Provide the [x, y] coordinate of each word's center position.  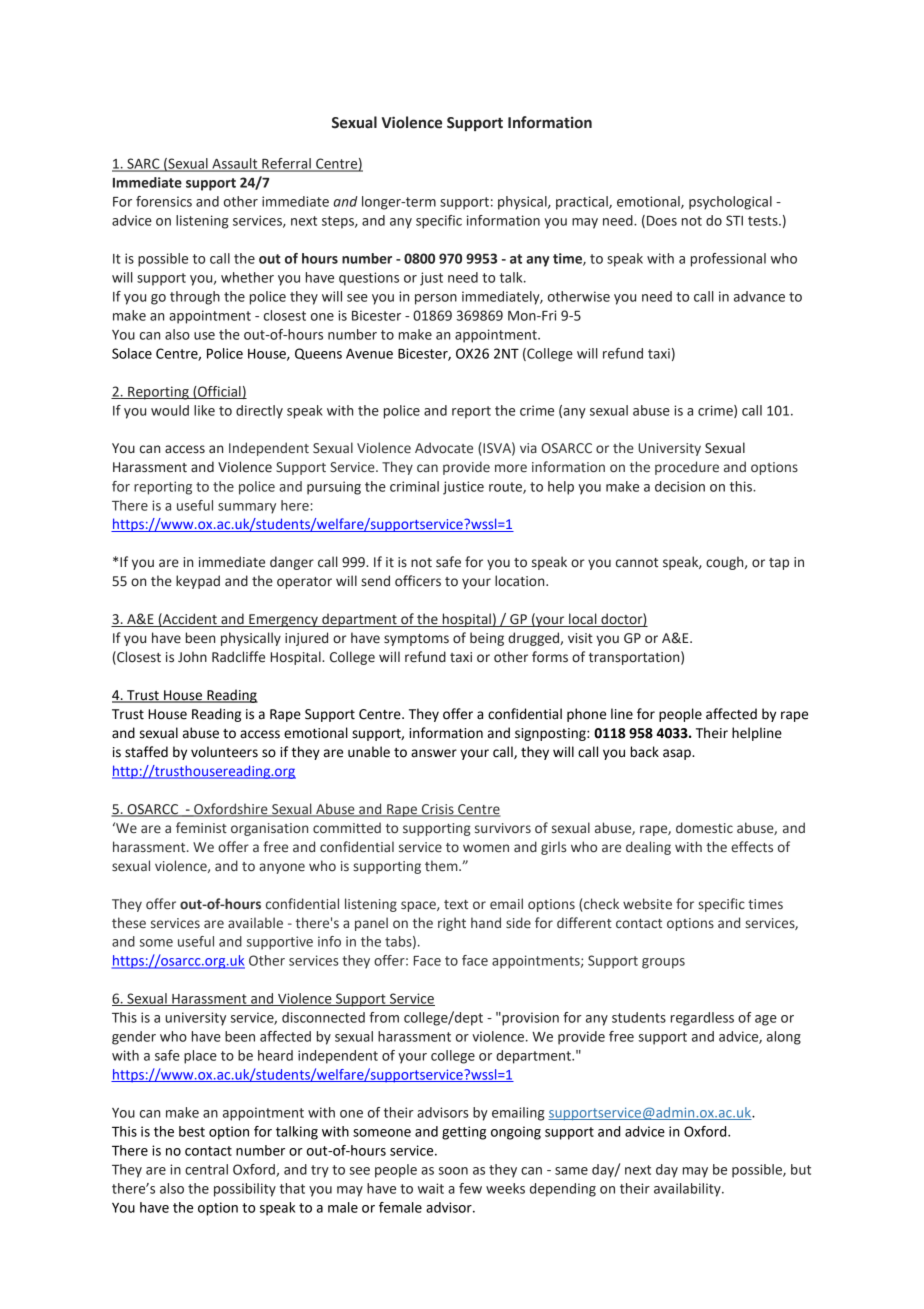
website [647, 904]
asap [678, 754]
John [192, 657]
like [204, 410]
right [452, 924]
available [255, 923]
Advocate [444, 448]
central [206, 1169]
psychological [730, 203]
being [487, 639]
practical [583, 203]
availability [688, 1190]
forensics [164, 201]
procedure [687, 468]
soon [453, 1171]
